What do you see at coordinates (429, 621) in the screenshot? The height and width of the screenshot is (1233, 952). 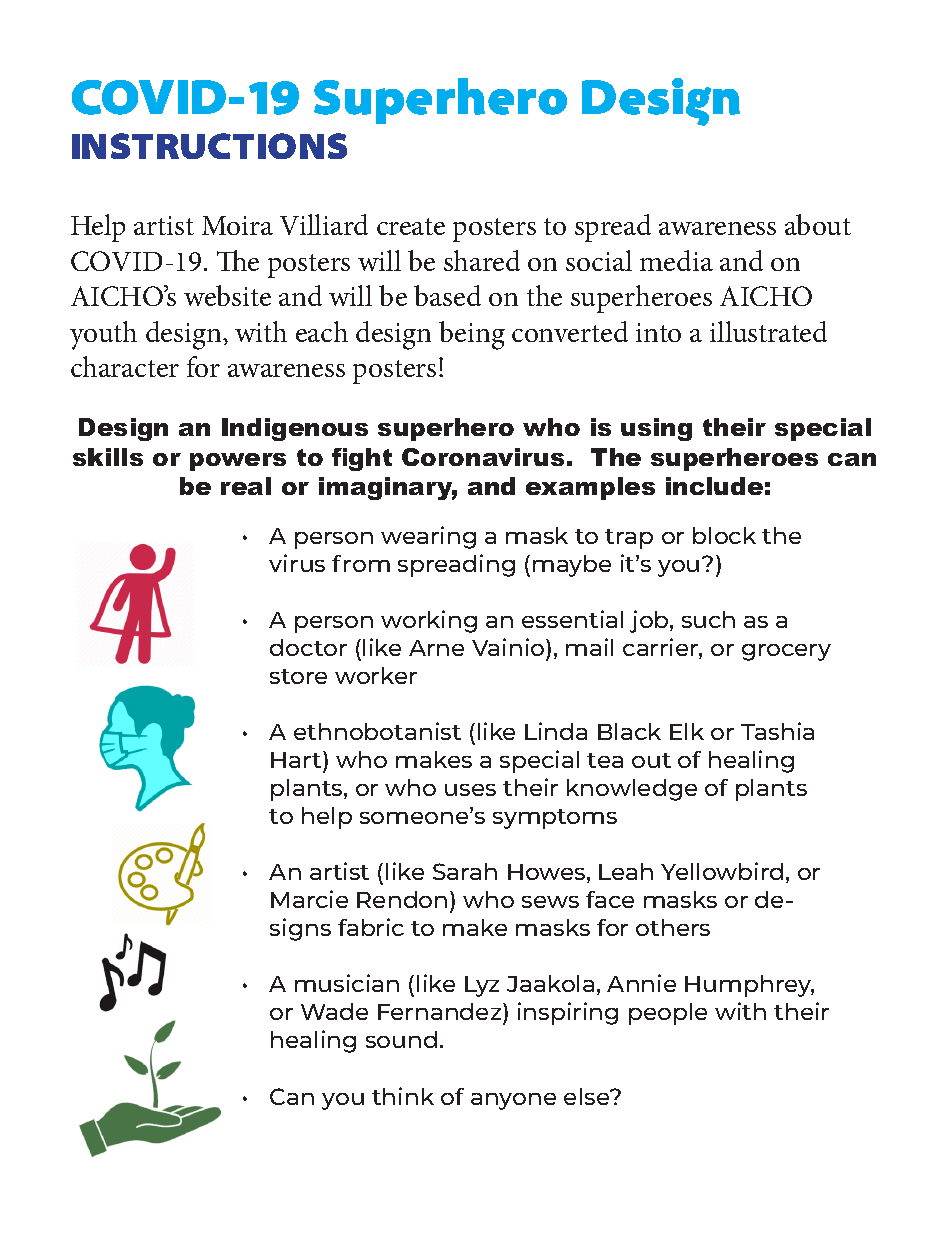 I see `working` at bounding box center [429, 621].
